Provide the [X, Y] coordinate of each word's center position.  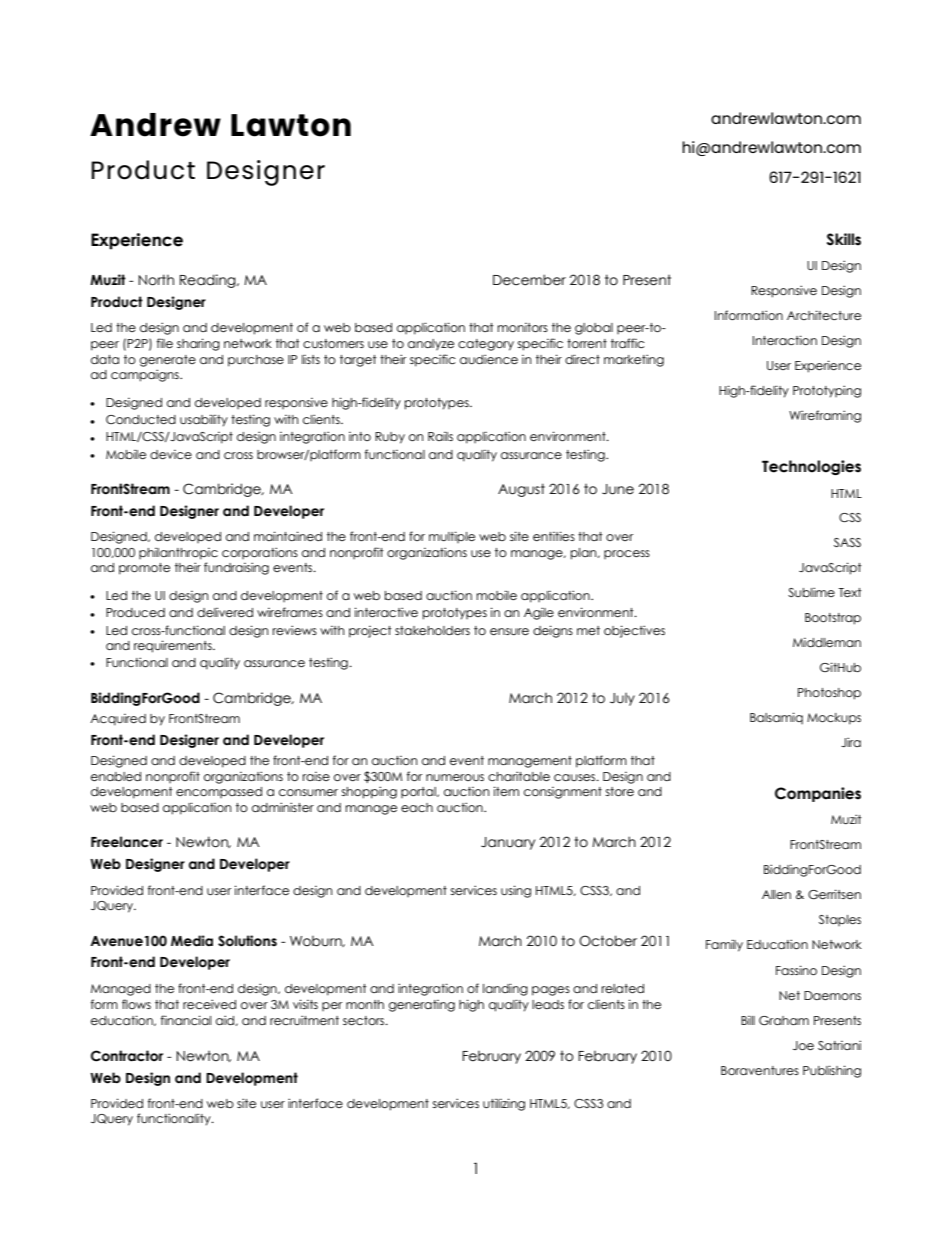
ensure [509, 631]
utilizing [504, 1104]
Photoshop [829, 694]
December [529, 280]
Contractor [127, 1056]
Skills [844, 239]
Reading [209, 281]
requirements [174, 646]
